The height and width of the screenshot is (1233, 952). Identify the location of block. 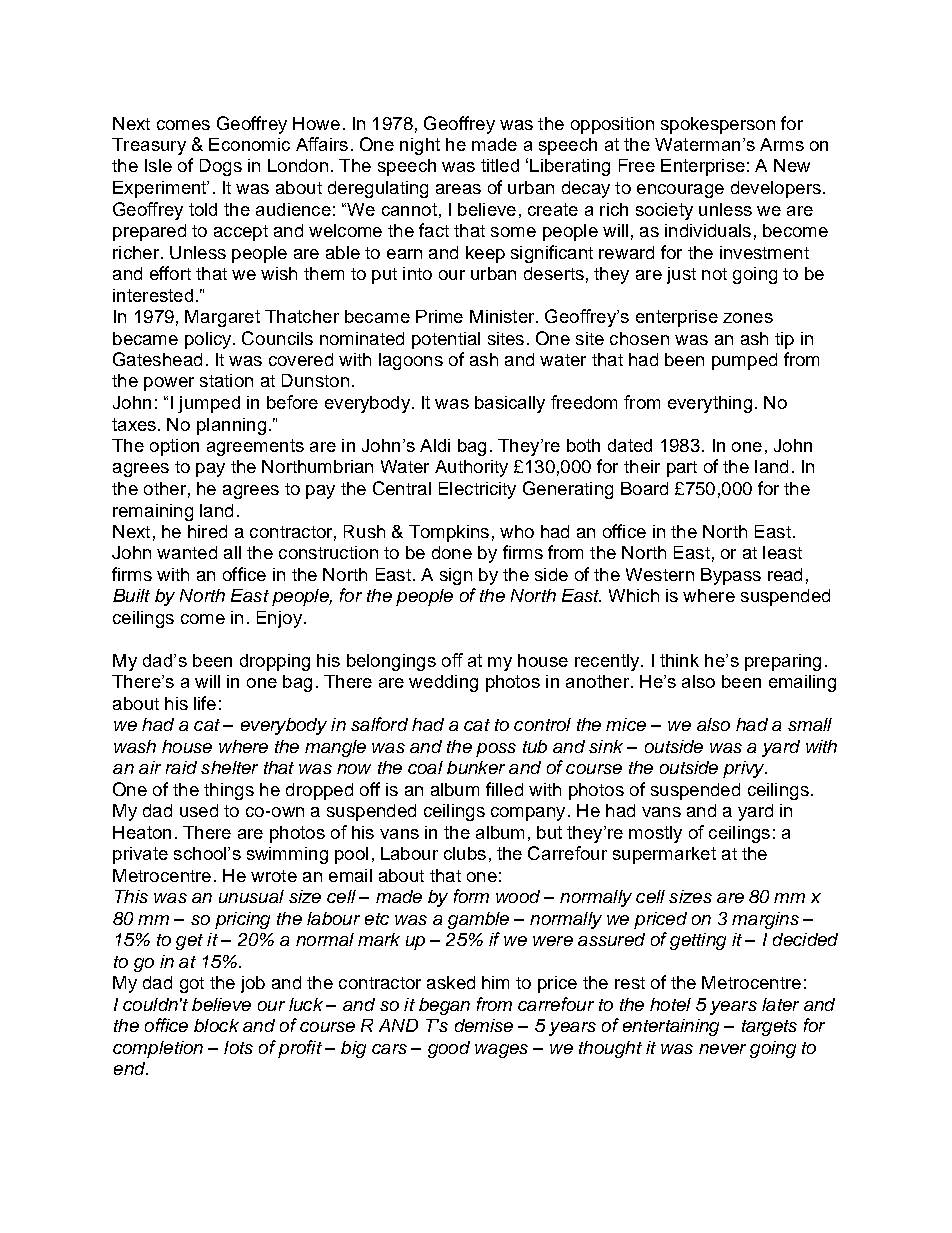
(216, 1025).
